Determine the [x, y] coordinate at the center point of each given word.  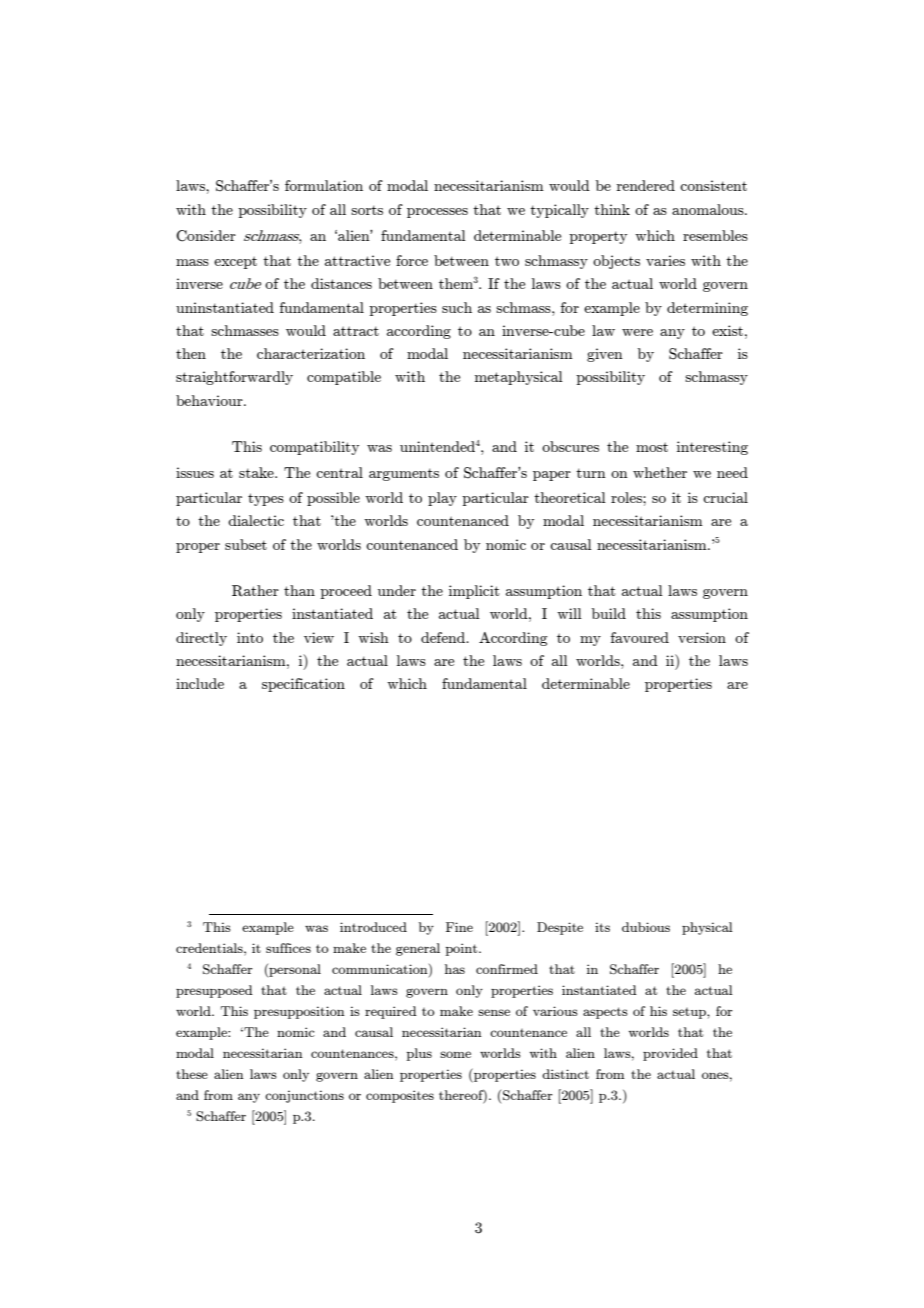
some [455, 1054]
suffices [288, 948]
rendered [645, 185]
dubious [646, 927]
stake [257, 472]
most [652, 447]
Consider [206, 236]
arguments [404, 474]
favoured [640, 637]
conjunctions [304, 1096]
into [250, 637]
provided [670, 1054]
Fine [459, 927]
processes [437, 213]
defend [444, 637]
